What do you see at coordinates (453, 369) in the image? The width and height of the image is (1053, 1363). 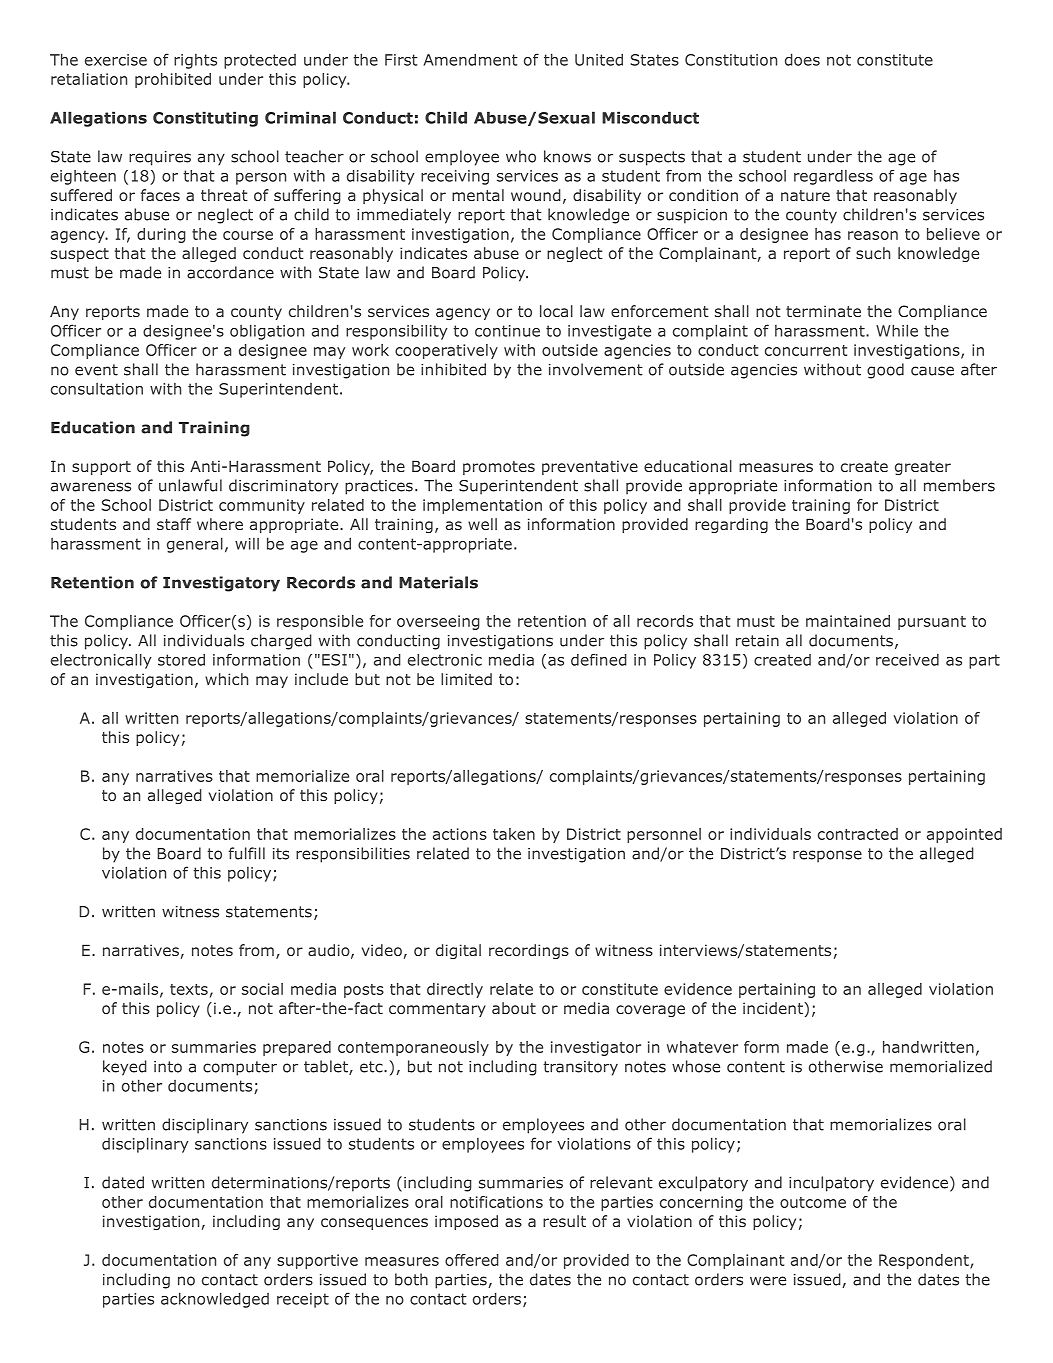 I see `inhibited` at bounding box center [453, 369].
